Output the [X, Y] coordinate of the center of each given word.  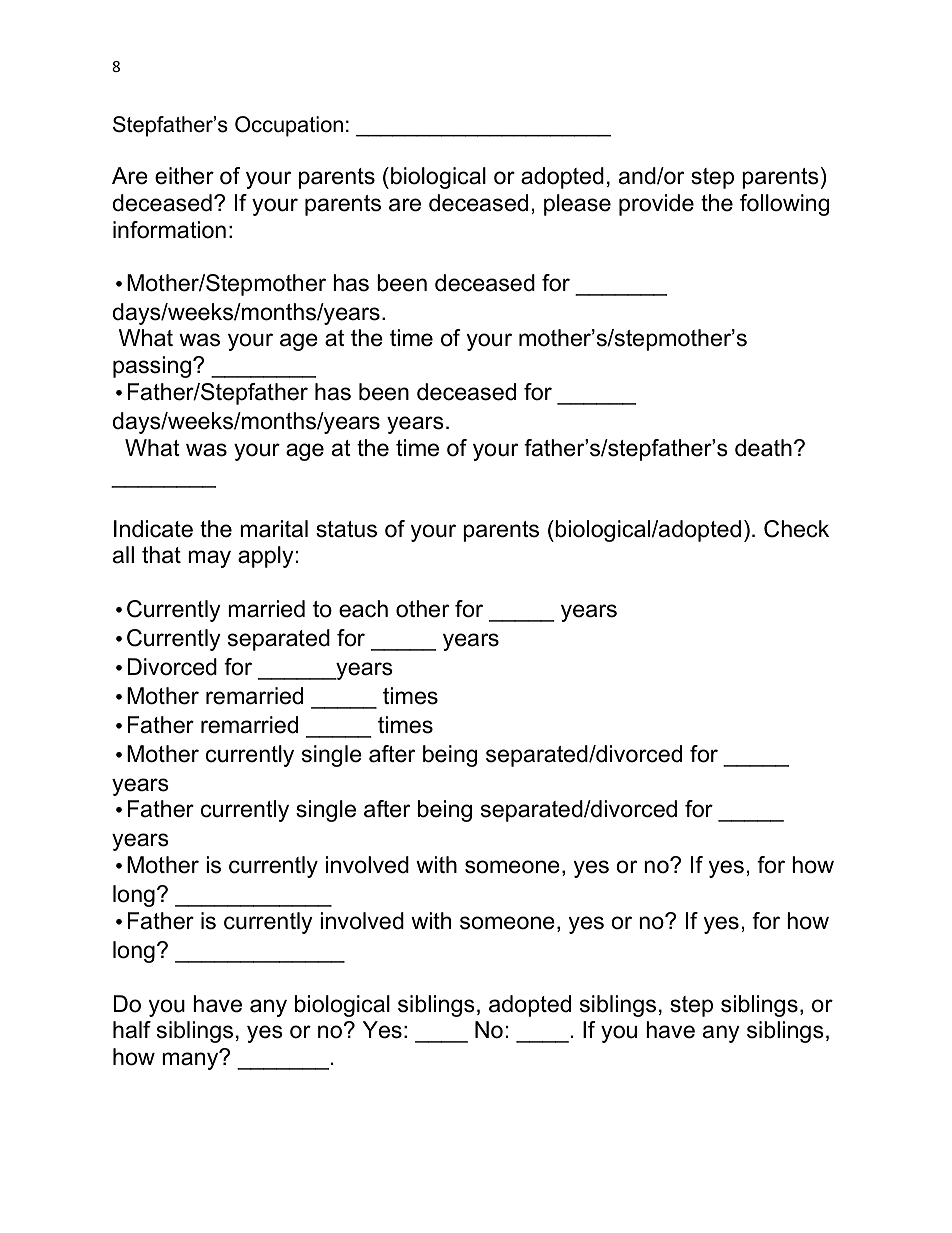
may [209, 559]
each [363, 609]
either [184, 176]
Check [796, 529]
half [132, 1030]
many [191, 1060]
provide [656, 205]
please [577, 205]
